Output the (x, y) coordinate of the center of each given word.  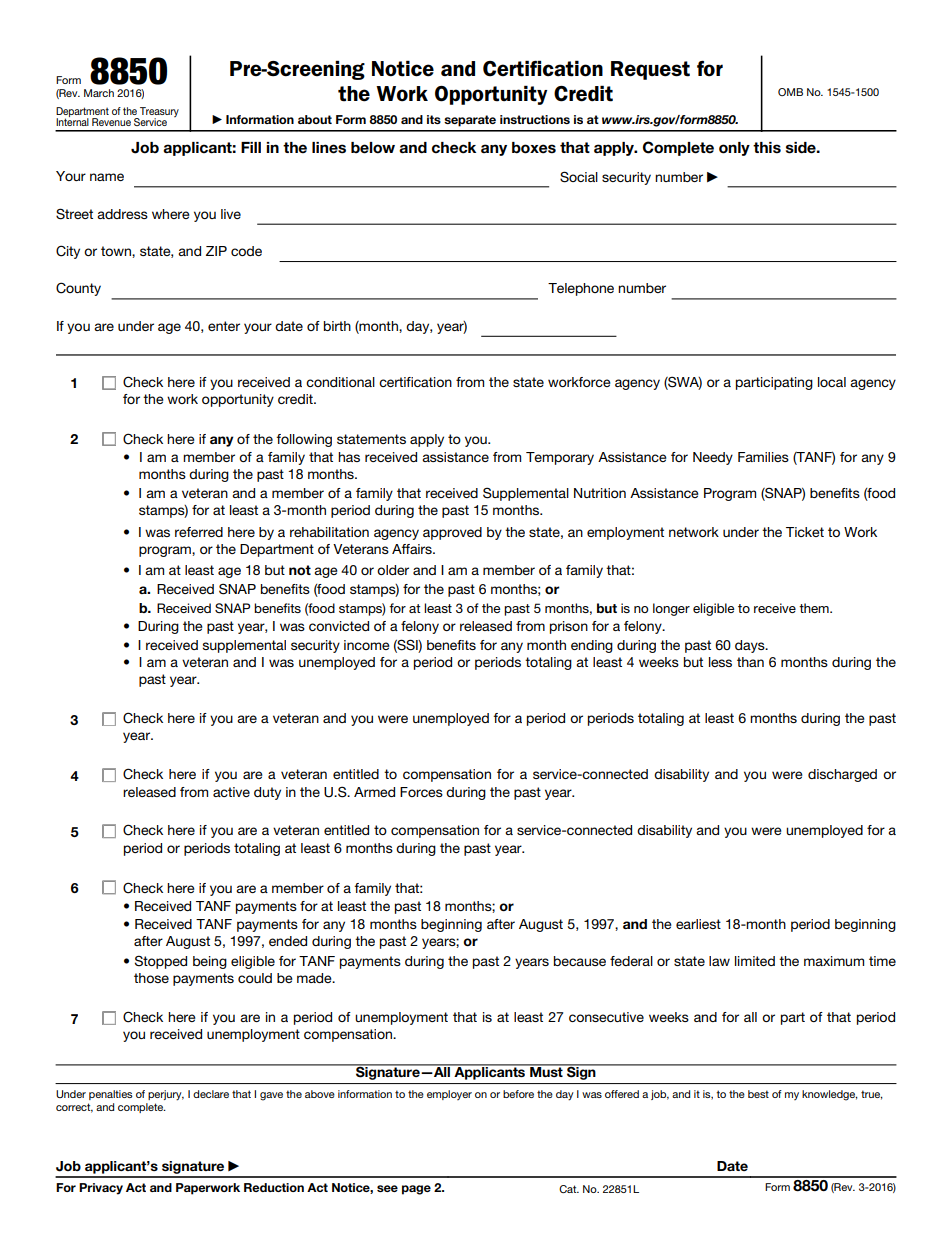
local (832, 382)
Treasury (158, 113)
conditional (340, 382)
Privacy (101, 1189)
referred (199, 532)
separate (470, 121)
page (416, 1190)
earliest (698, 924)
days (751, 646)
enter (224, 326)
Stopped (161, 962)
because (580, 961)
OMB (790, 92)
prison (569, 627)
